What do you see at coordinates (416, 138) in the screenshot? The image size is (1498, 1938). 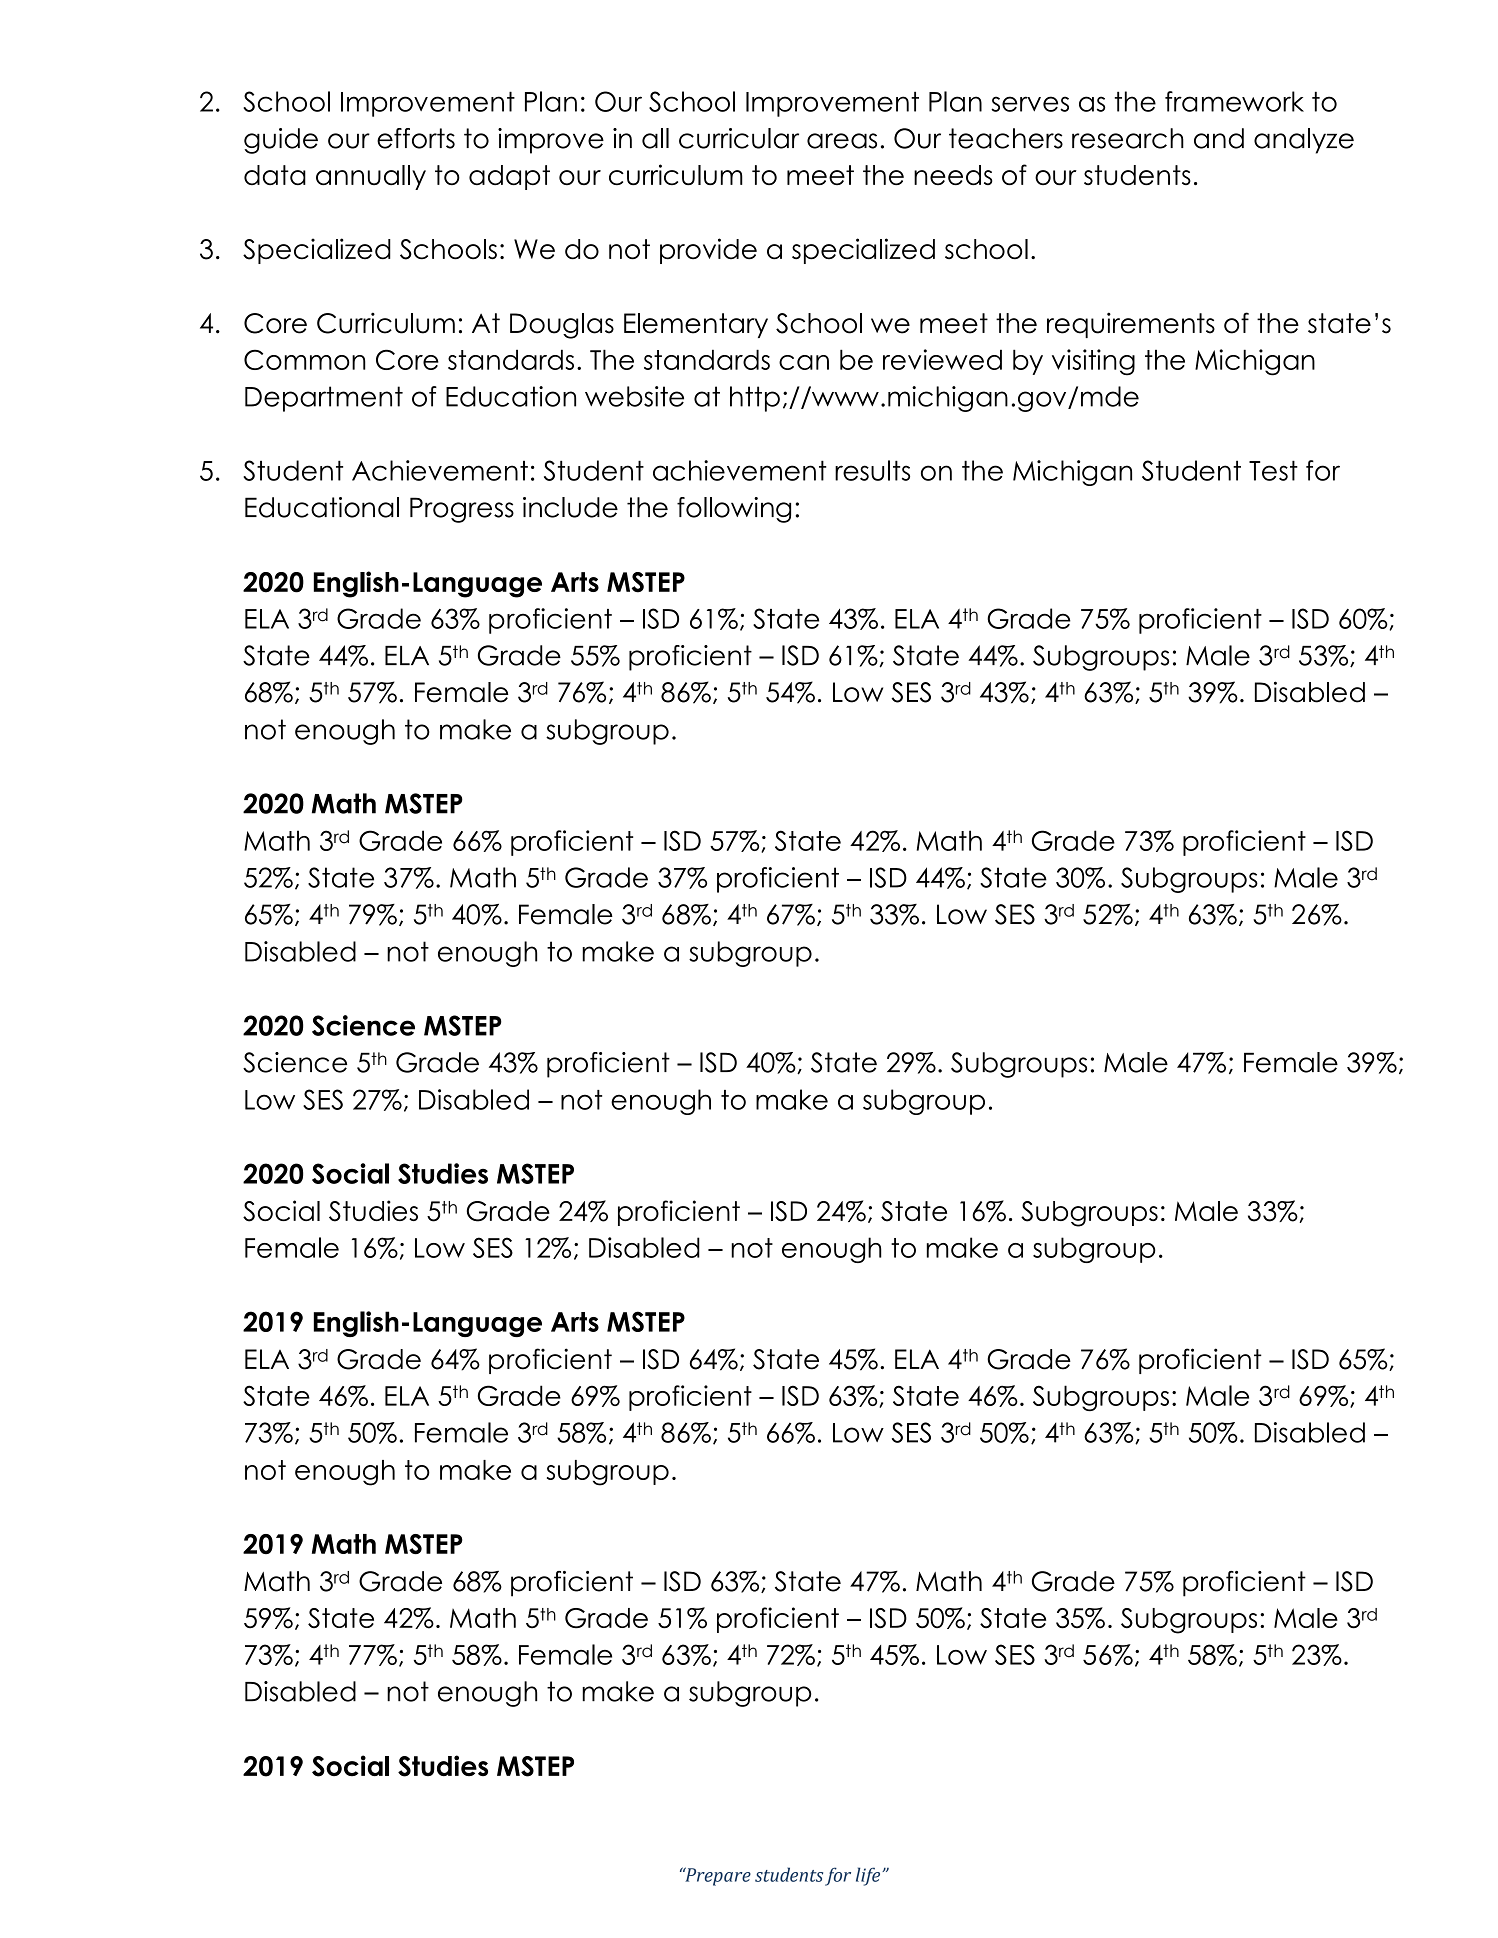 I see `efforts` at bounding box center [416, 138].
